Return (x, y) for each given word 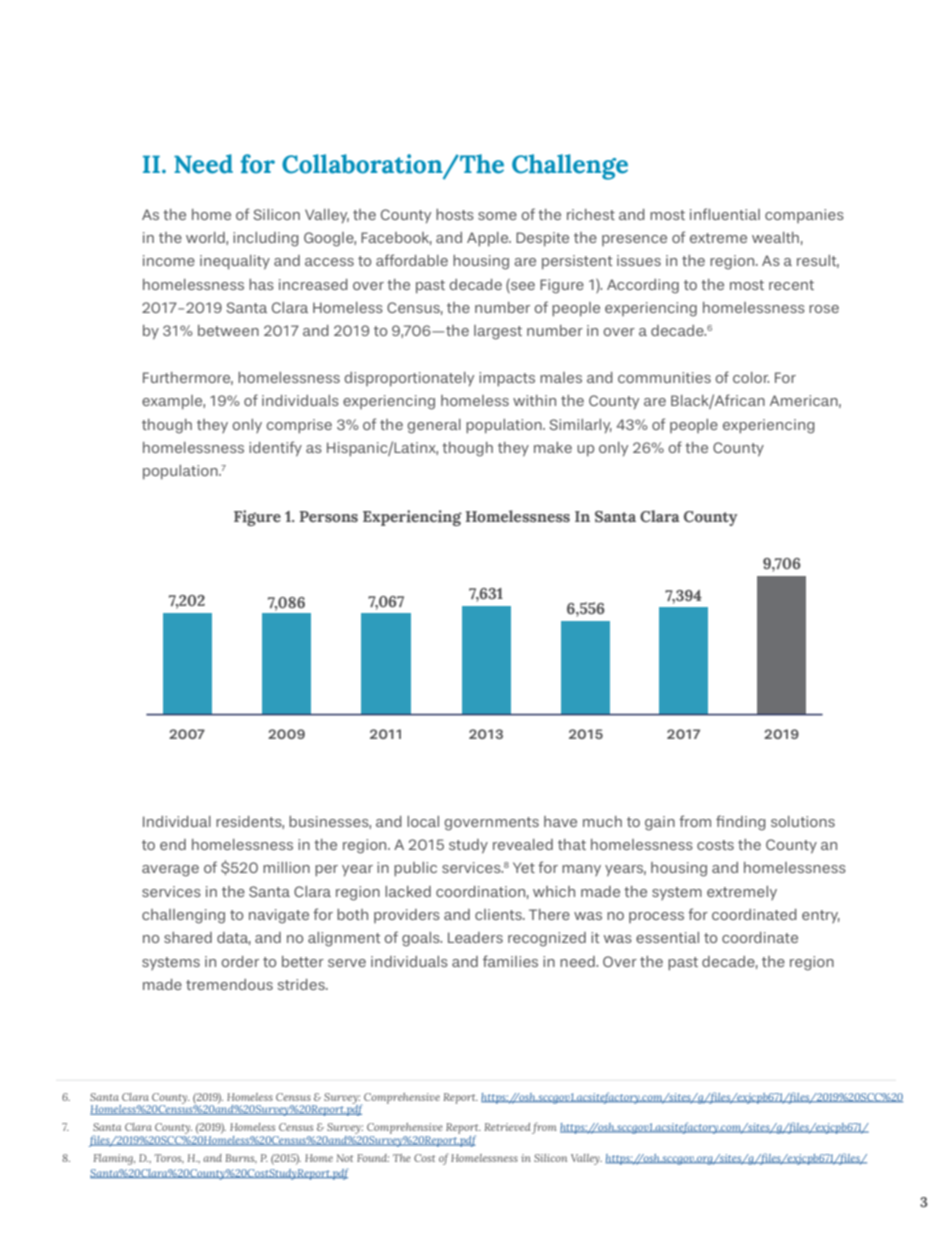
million (286, 867)
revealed (523, 844)
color (751, 377)
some (497, 216)
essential (667, 937)
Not (344, 1158)
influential (725, 214)
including (266, 239)
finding (741, 823)
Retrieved (507, 1127)
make (553, 447)
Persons (328, 516)
